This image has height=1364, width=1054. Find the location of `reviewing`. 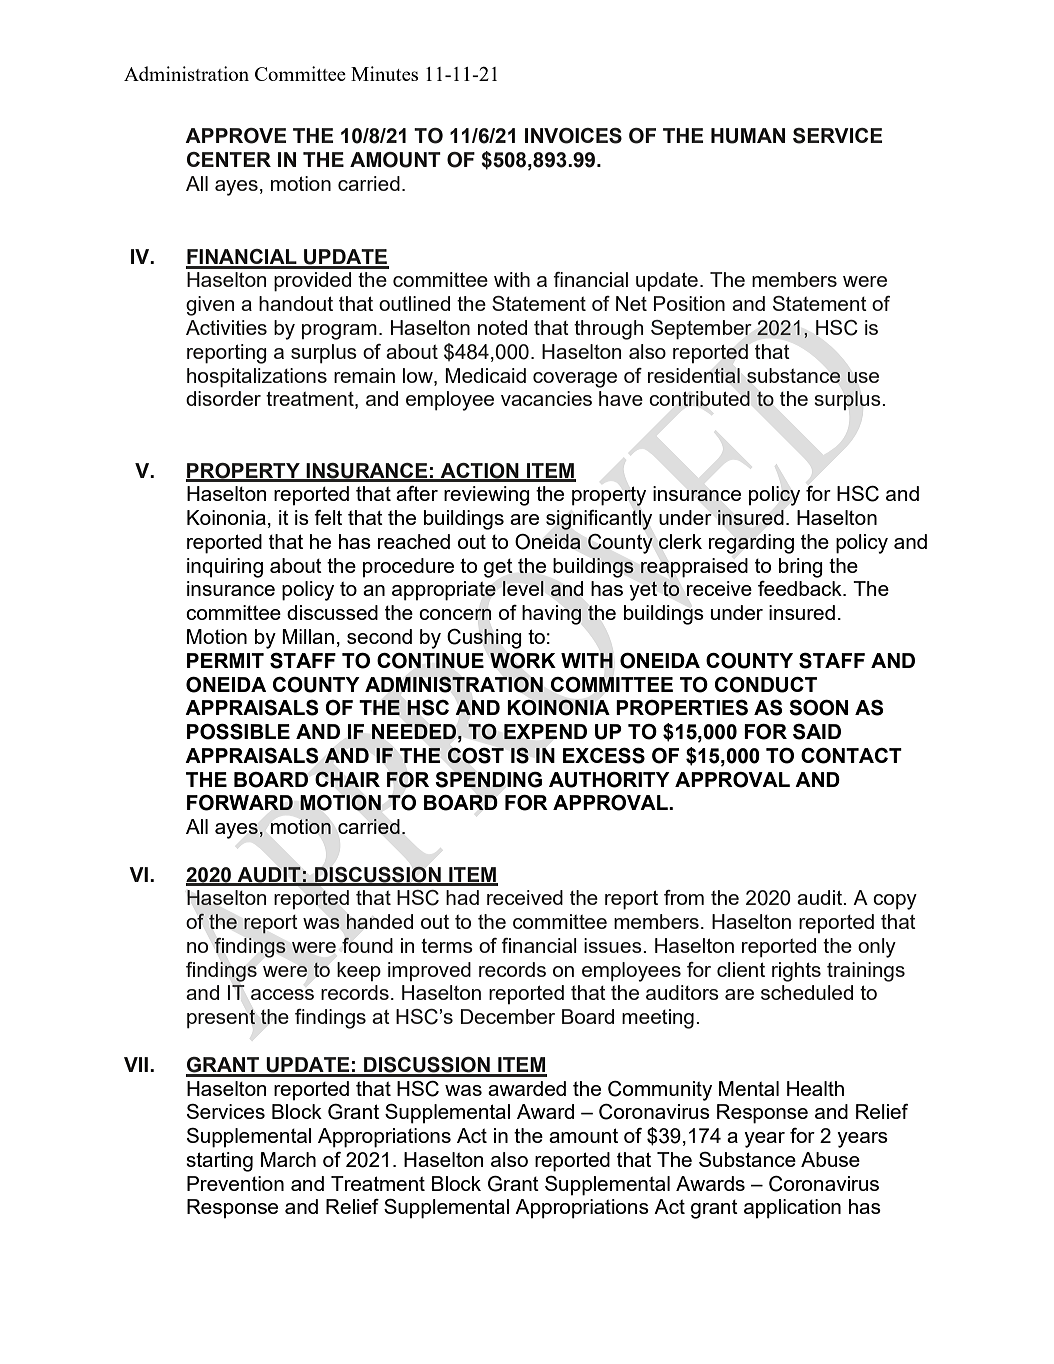

reviewing is located at coordinates (487, 496).
